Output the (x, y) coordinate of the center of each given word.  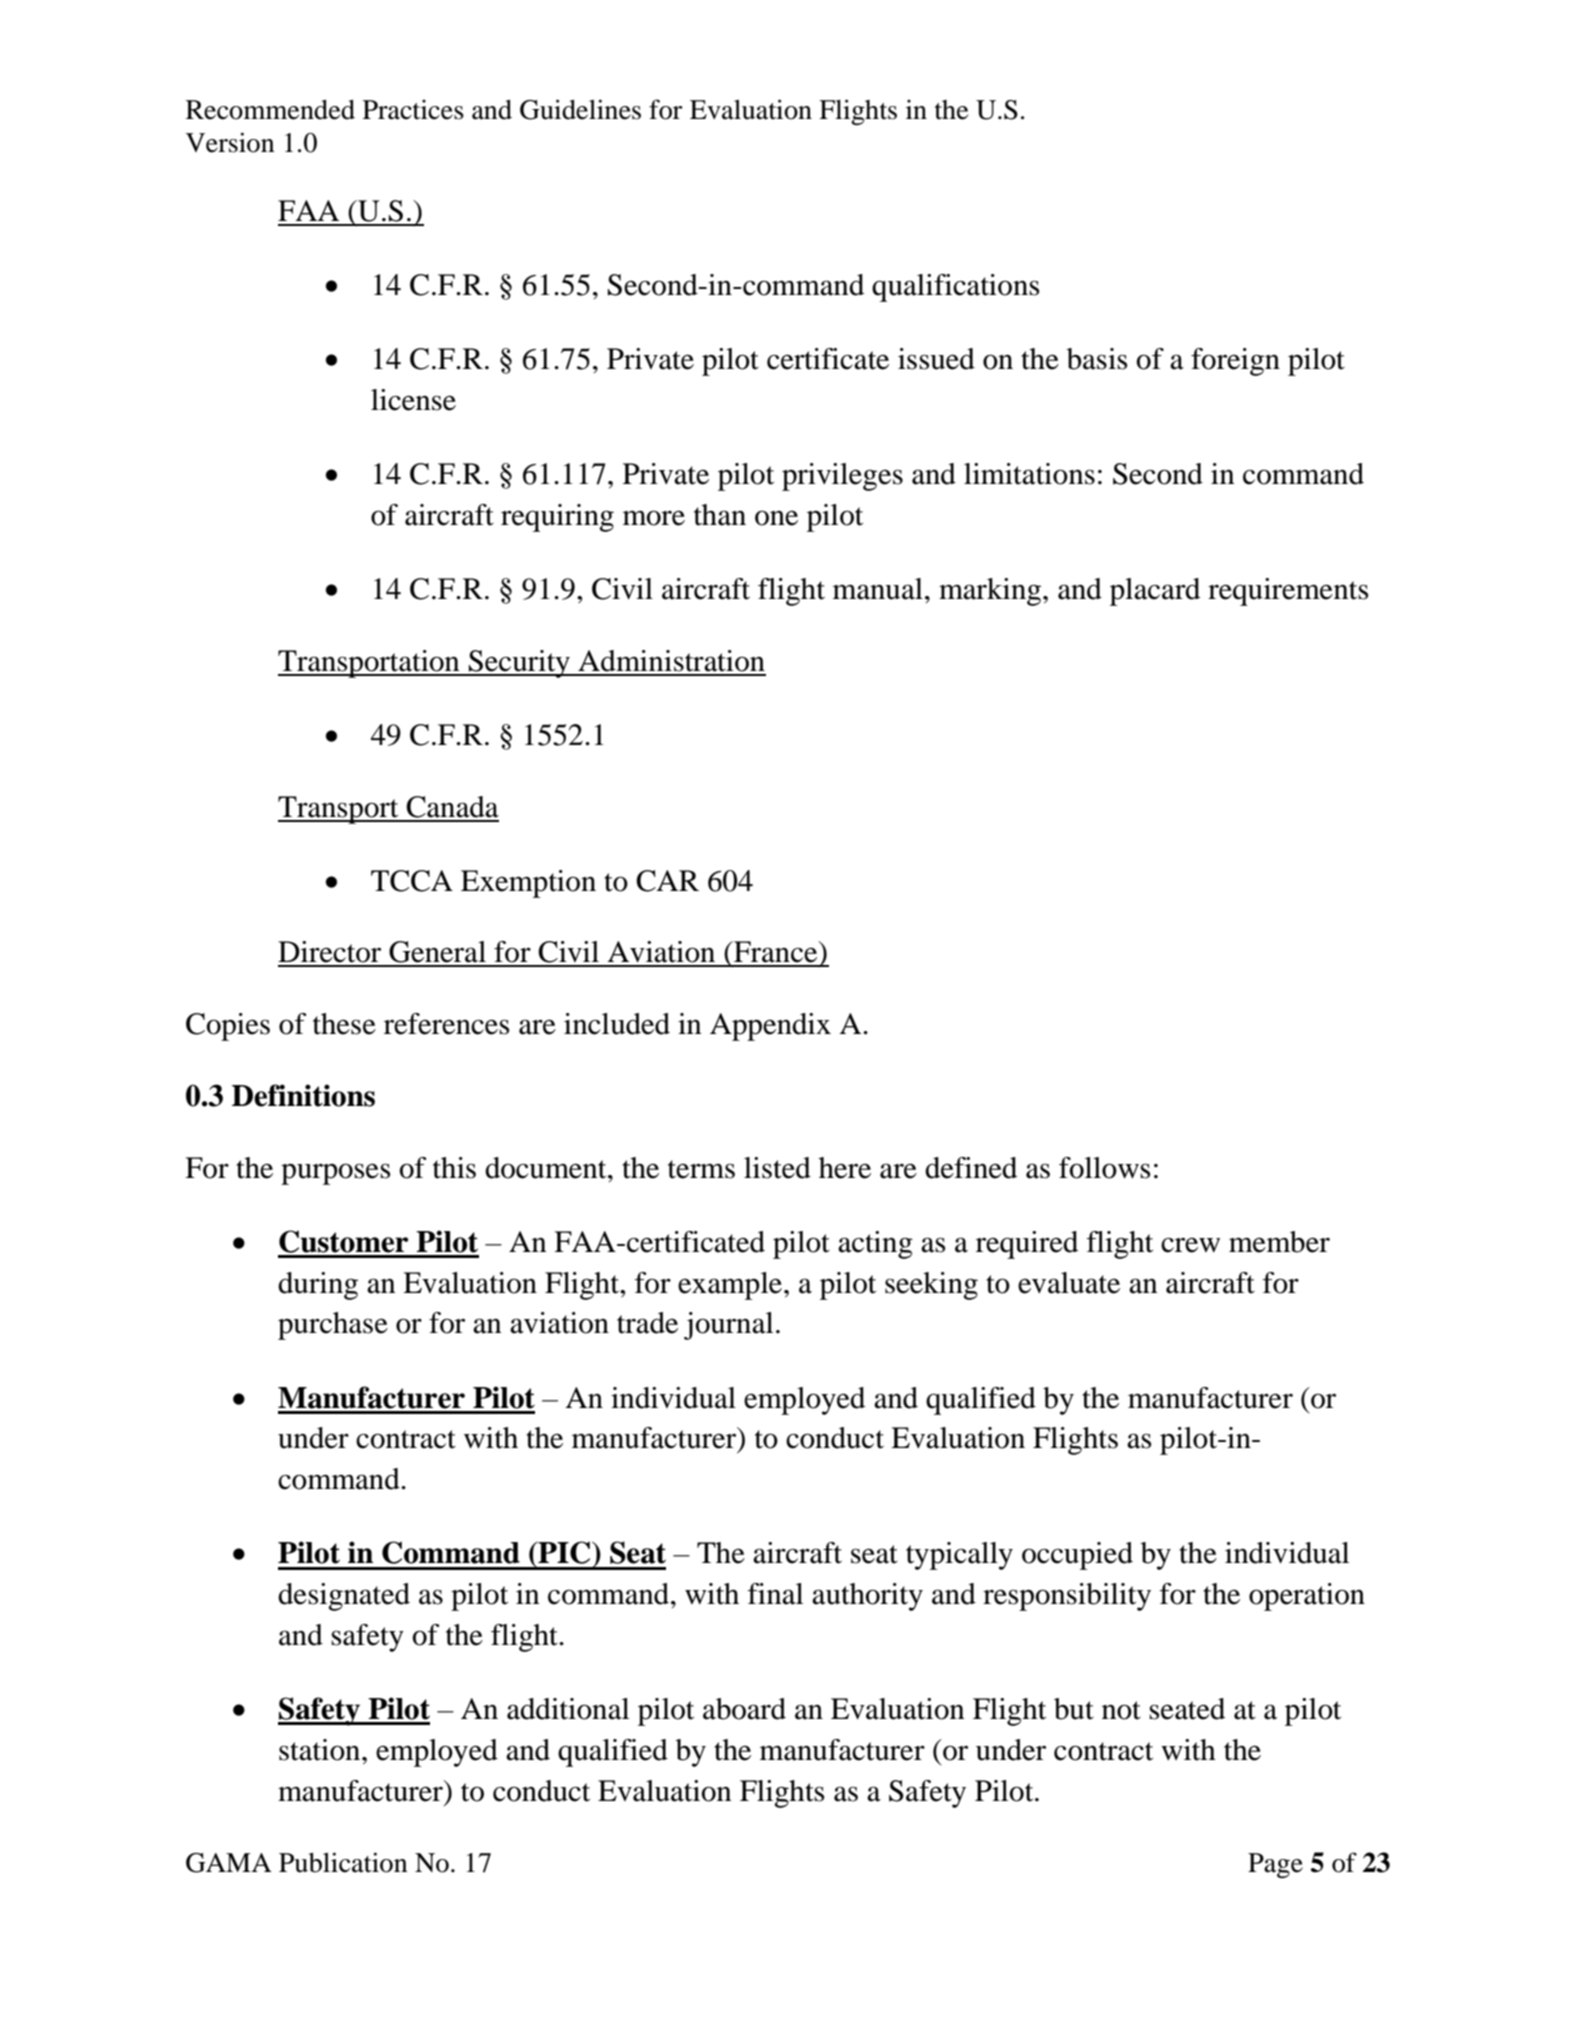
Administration (671, 661)
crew (1190, 1245)
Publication (343, 1862)
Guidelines (580, 109)
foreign (1235, 362)
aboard (744, 1709)
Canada (452, 807)
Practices (413, 109)
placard (1155, 592)
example (731, 1286)
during (318, 1286)
